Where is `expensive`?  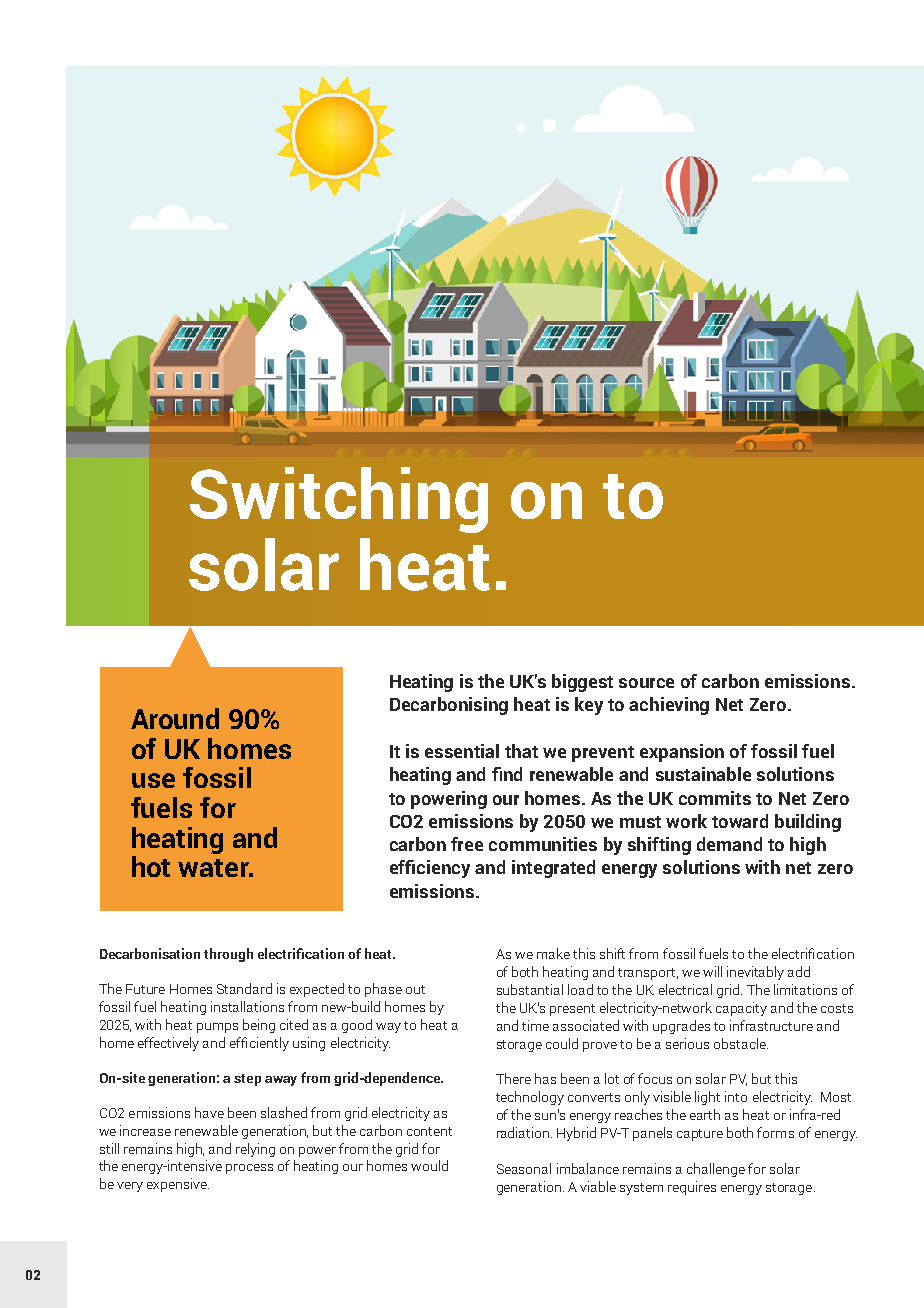
expensive is located at coordinates (178, 1185).
